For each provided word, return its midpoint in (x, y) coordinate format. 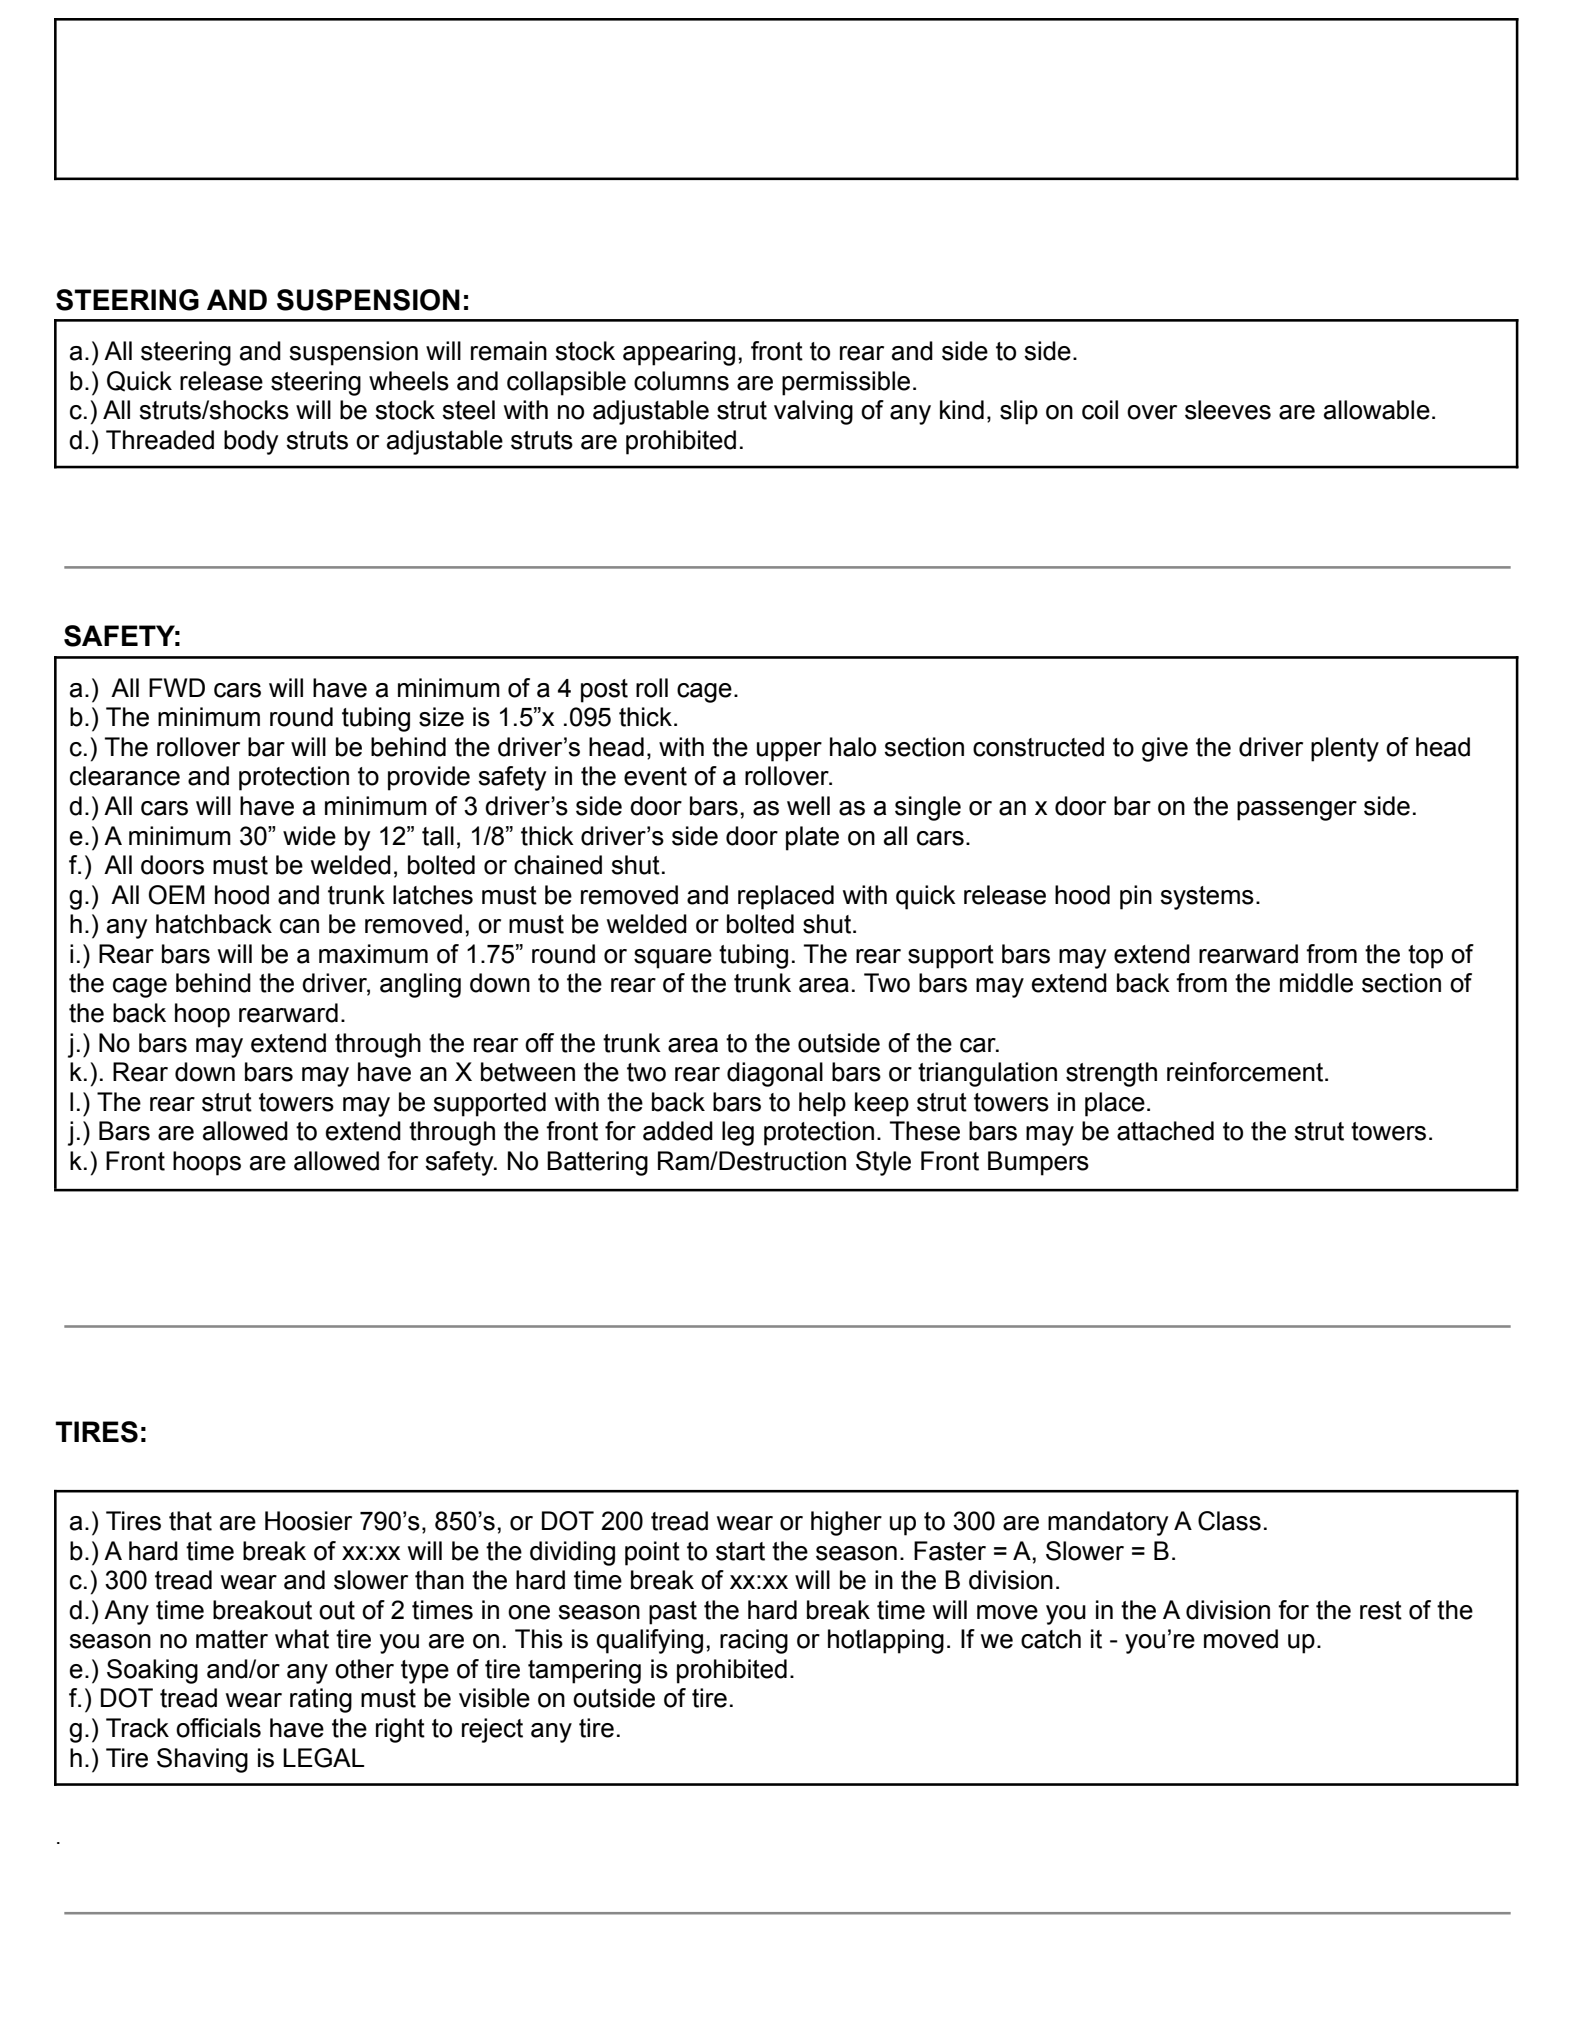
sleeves (1228, 410)
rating (321, 1700)
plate (812, 838)
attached (1165, 1131)
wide (309, 836)
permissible (846, 383)
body (251, 442)
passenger (1297, 811)
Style (883, 1163)
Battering (597, 1163)
